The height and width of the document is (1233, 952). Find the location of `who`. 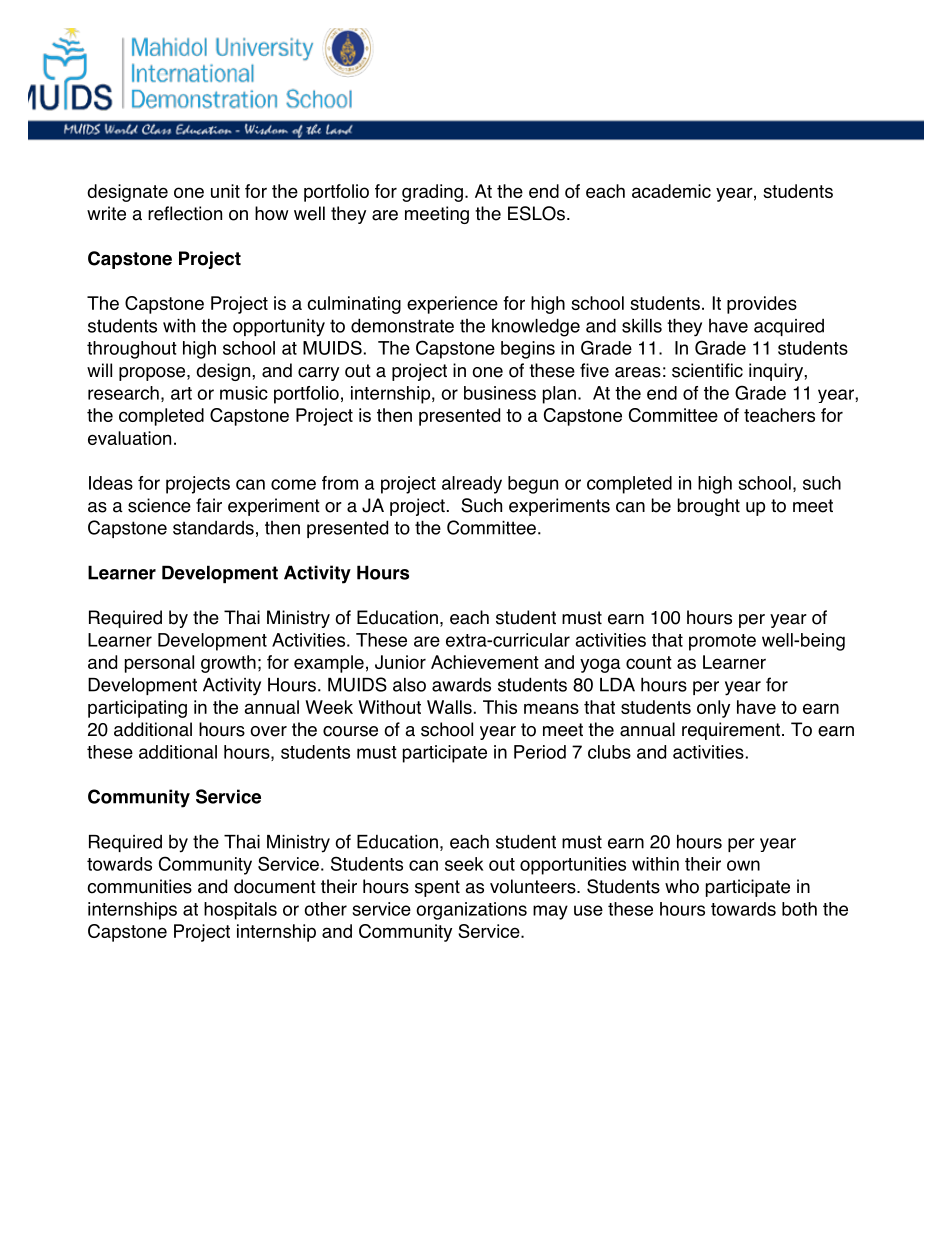

who is located at coordinates (682, 886).
